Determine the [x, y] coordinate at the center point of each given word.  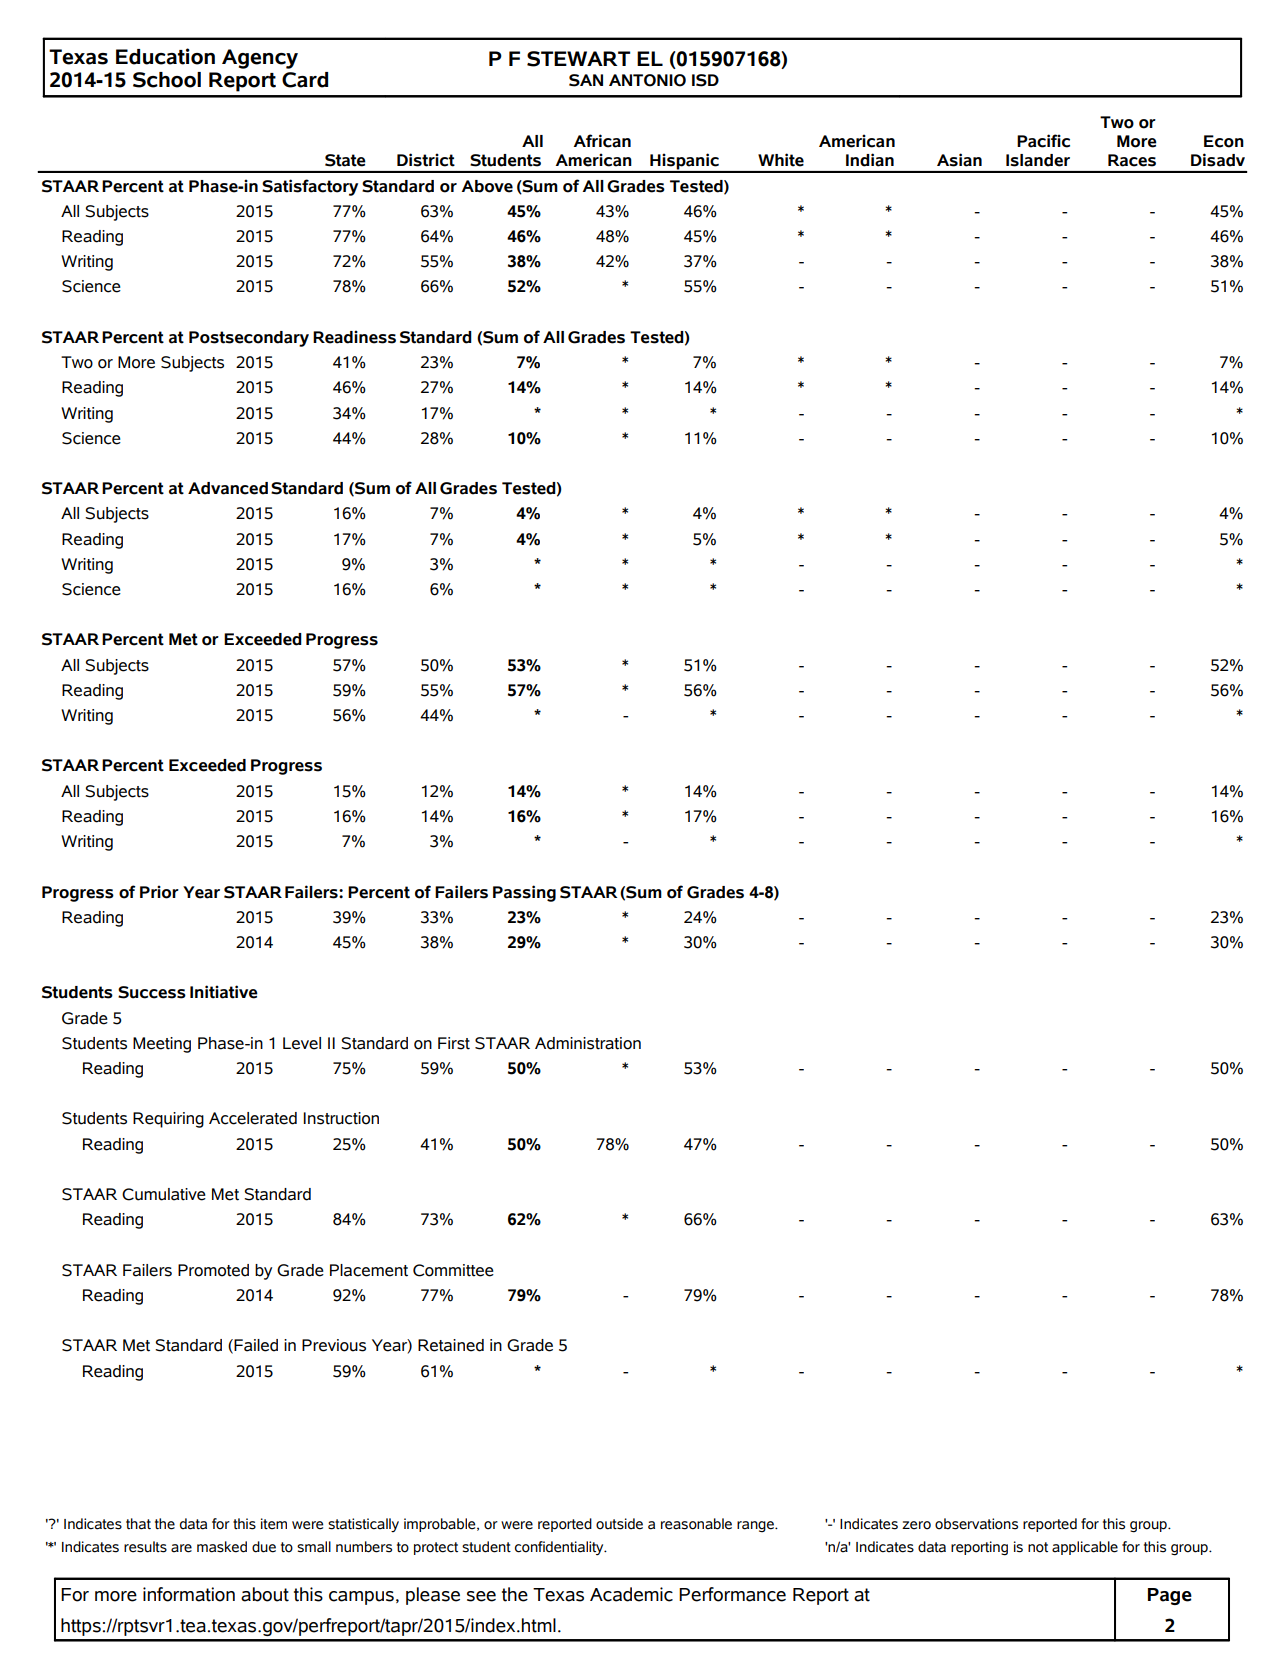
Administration [588, 1043]
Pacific [1043, 141]
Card [305, 80]
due [264, 1547]
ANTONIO [647, 80]
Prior [159, 892]
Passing [524, 893]
